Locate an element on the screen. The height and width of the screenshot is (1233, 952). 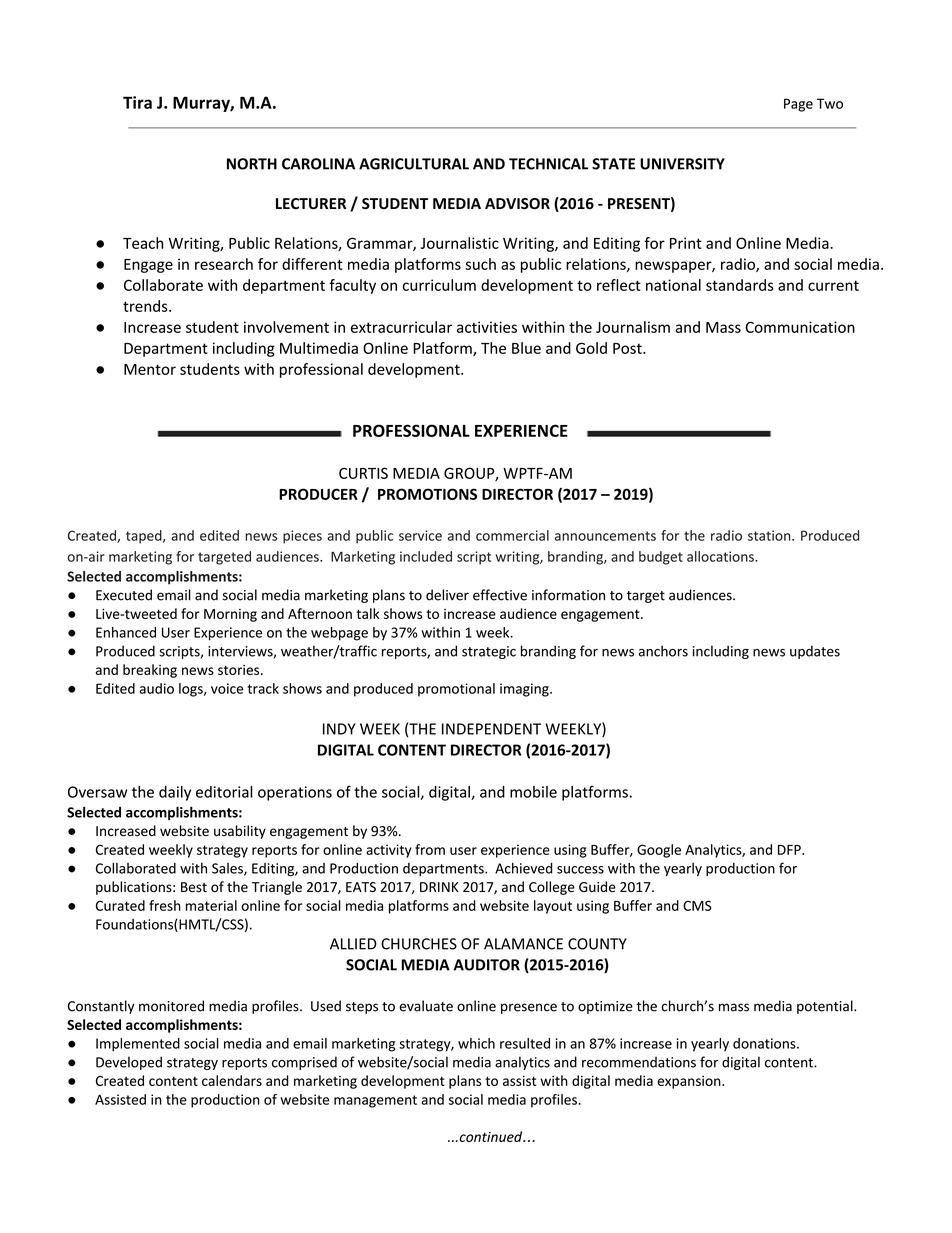
which is located at coordinates (476, 1043).
